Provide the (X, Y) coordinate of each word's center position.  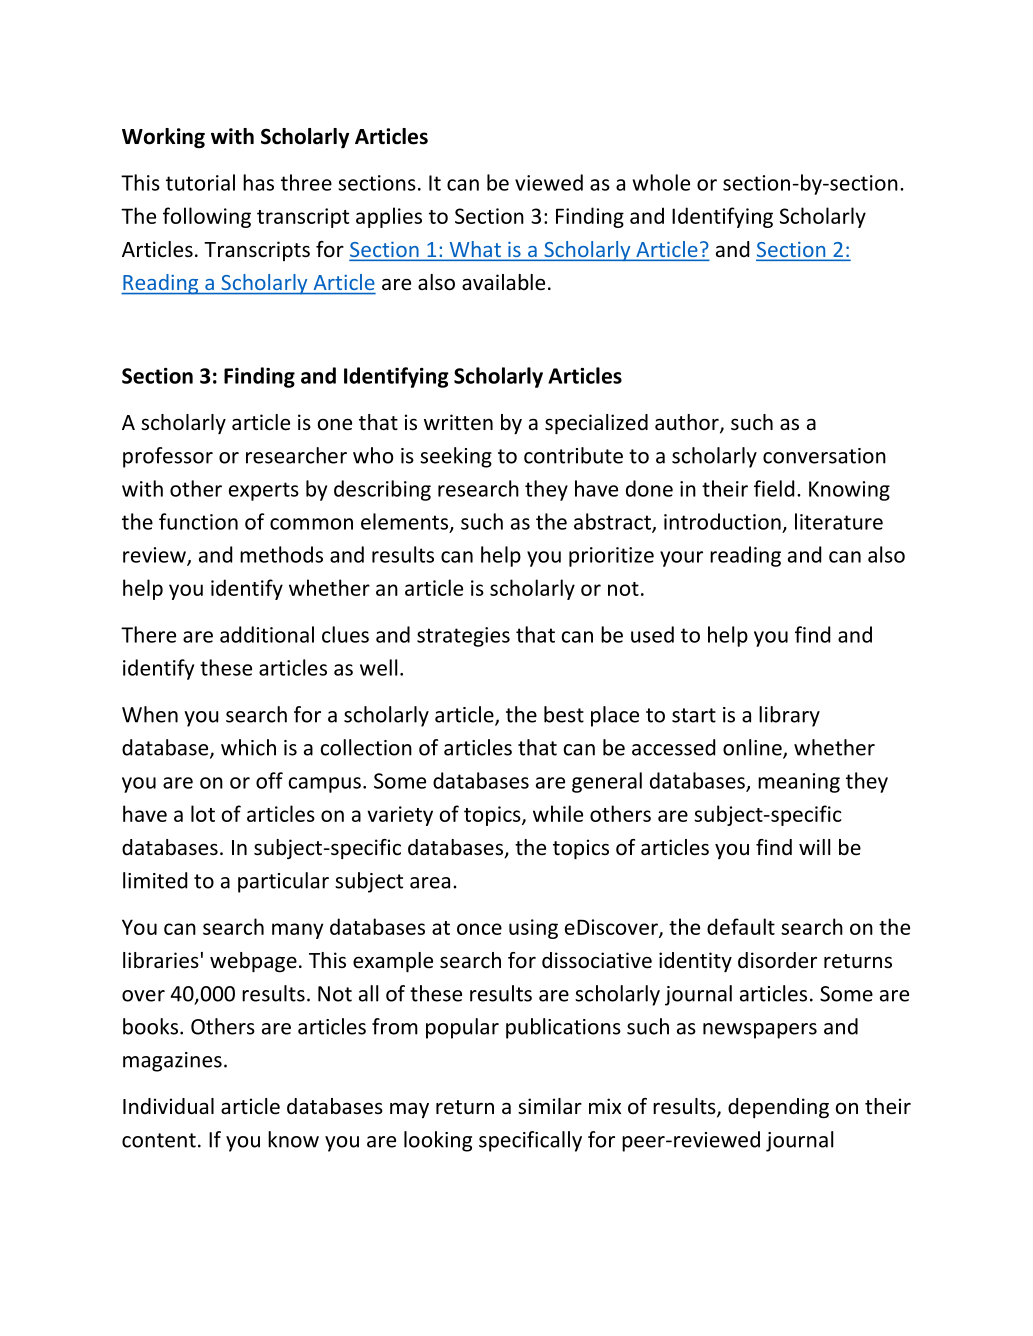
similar (550, 1106)
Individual (168, 1106)
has (258, 182)
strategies (463, 637)
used (652, 634)
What (475, 250)
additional (267, 634)
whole (661, 182)
